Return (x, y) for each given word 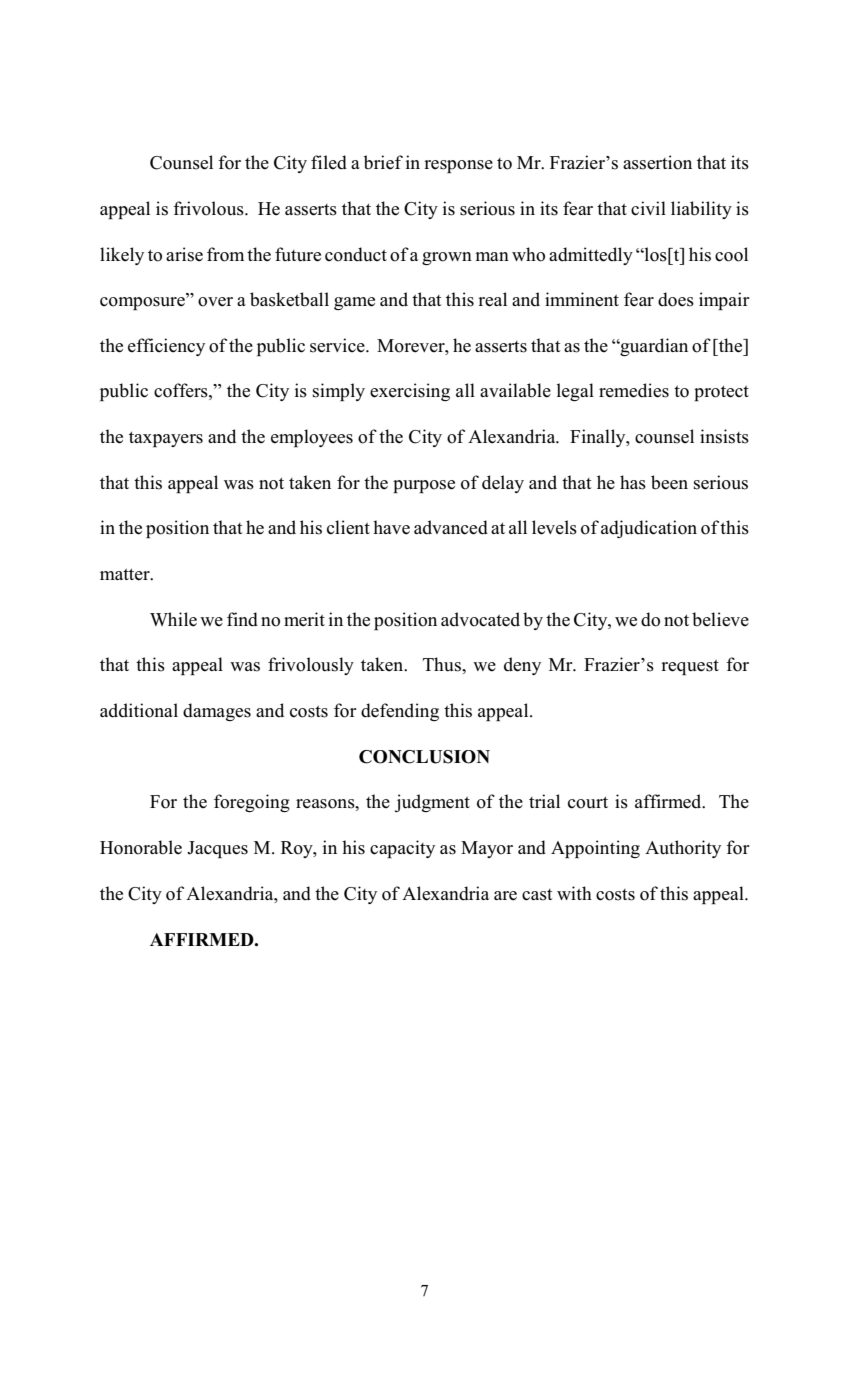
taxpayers (166, 439)
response (458, 166)
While (173, 619)
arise (184, 254)
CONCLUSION (424, 757)
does (676, 299)
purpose (424, 486)
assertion (657, 162)
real (492, 299)
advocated (480, 619)
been (669, 482)
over (215, 302)
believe (720, 619)
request (690, 667)
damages (217, 712)
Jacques (217, 849)
